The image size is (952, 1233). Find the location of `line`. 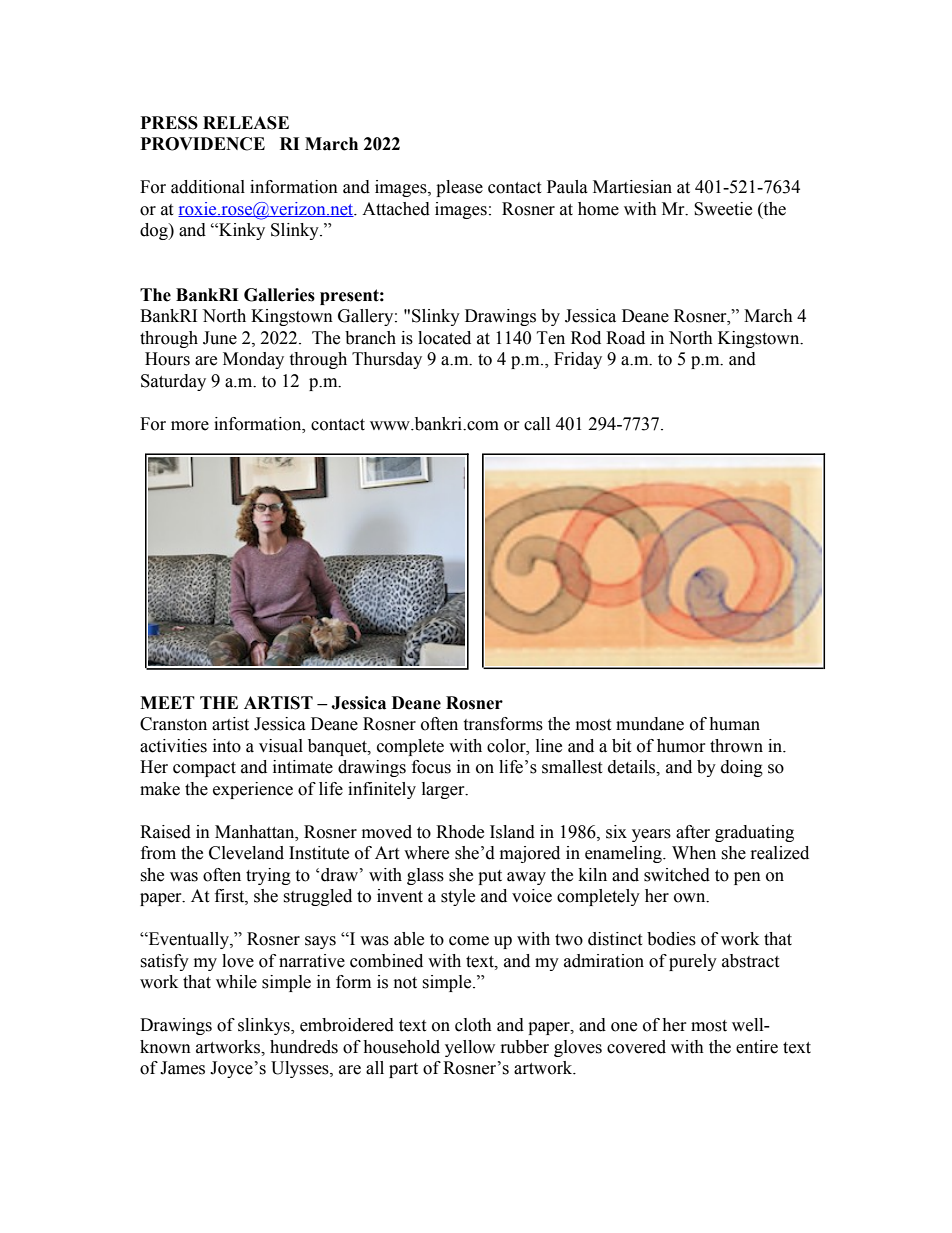

line is located at coordinates (549, 746).
